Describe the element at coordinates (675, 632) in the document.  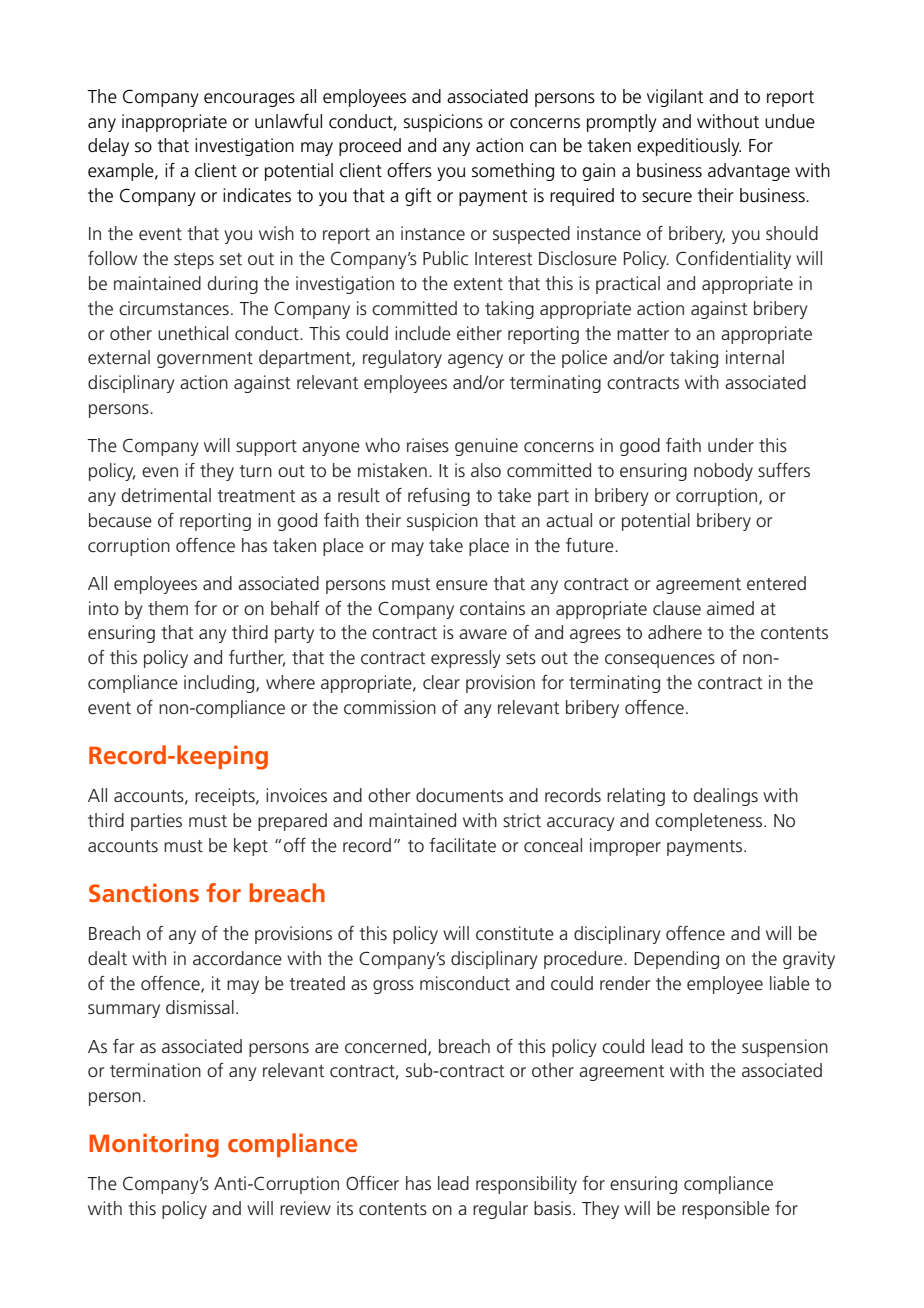
I see `adhere` at that location.
